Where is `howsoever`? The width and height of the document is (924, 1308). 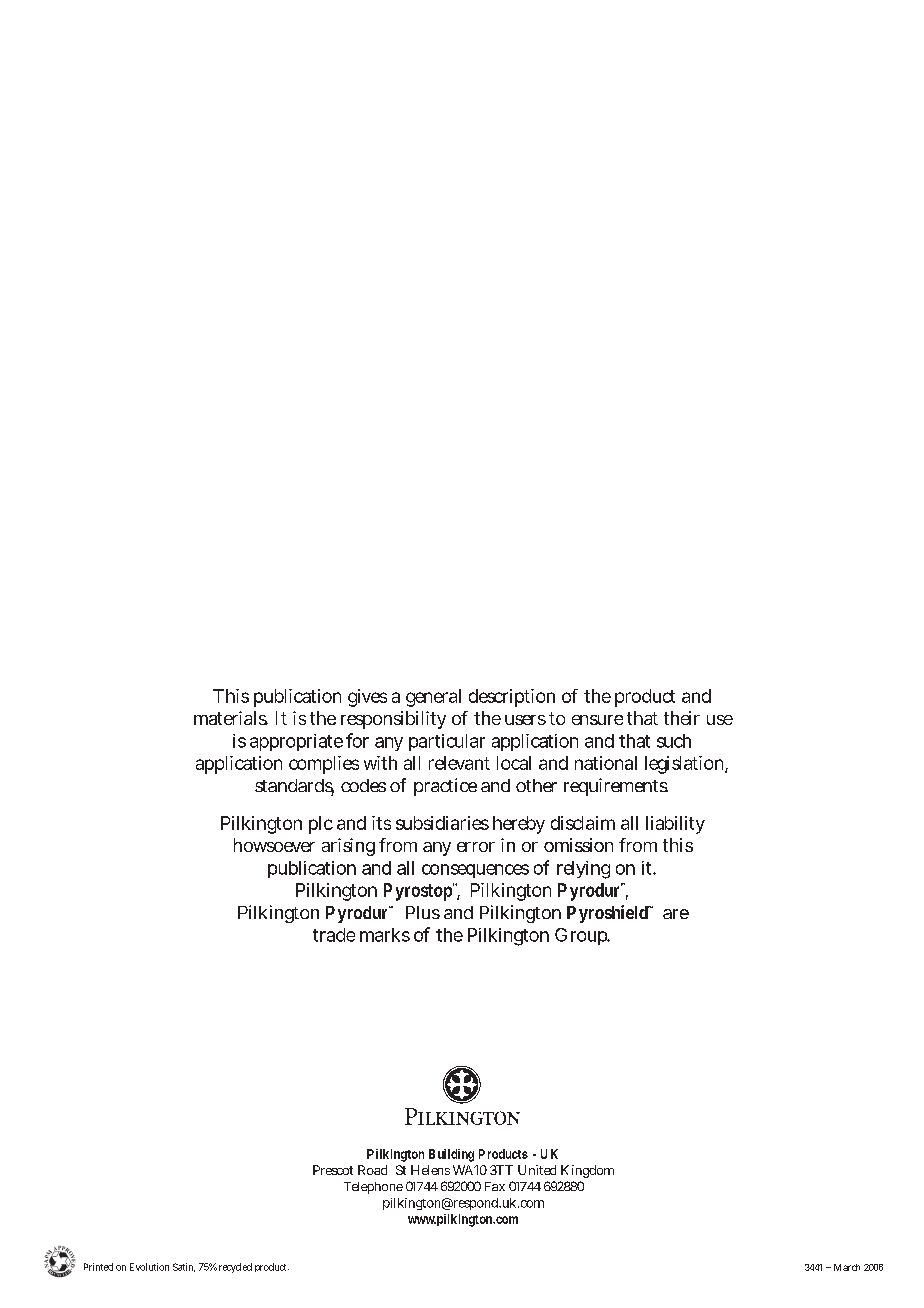
howsoever is located at coordinates (274, 845).
